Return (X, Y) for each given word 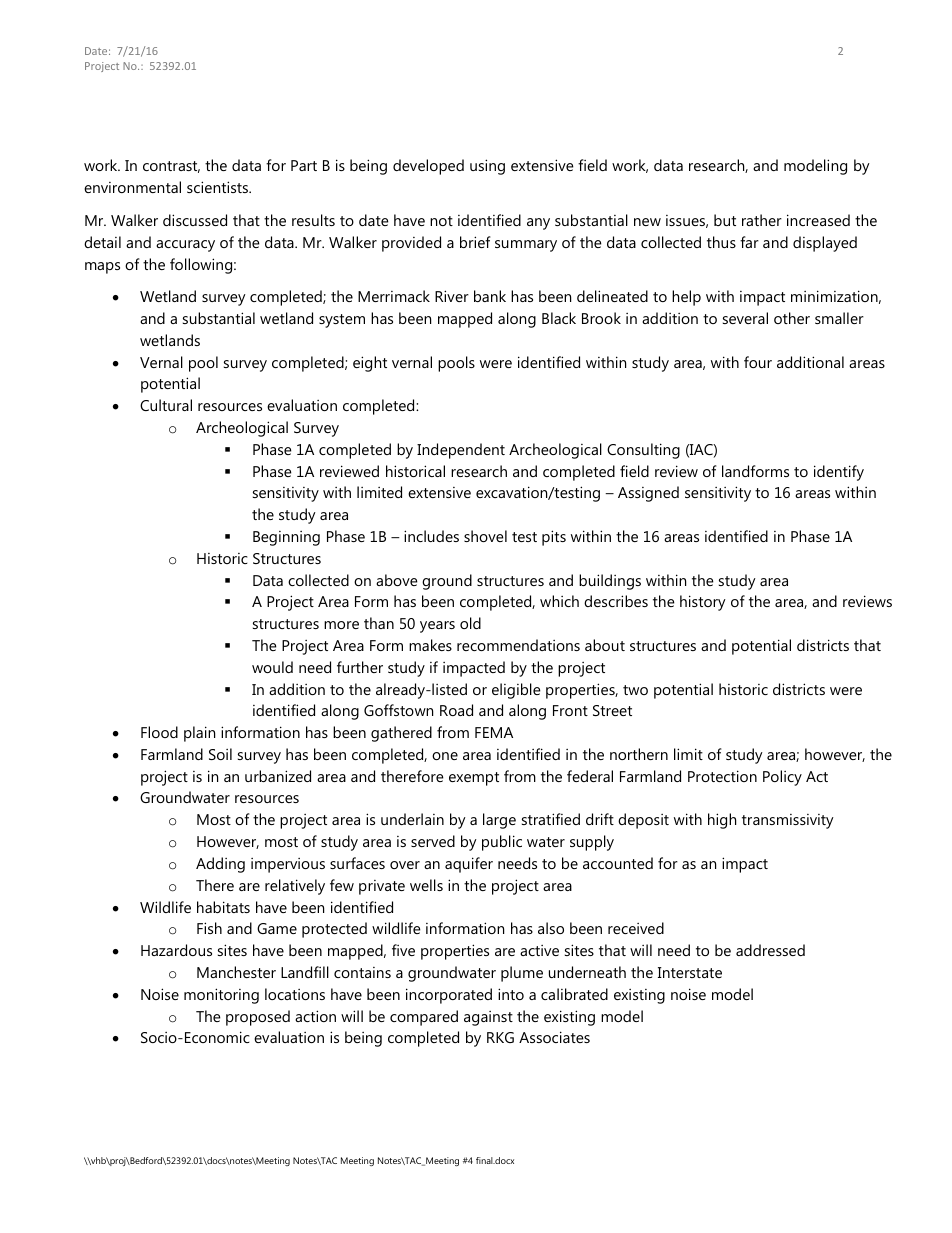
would (272, 667)
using (487, 167)
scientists (219, 187)
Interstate (690, 972)
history (703, 603)
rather (762, 220)
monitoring (221, 996)
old (470, 623)
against (488, 1018)
